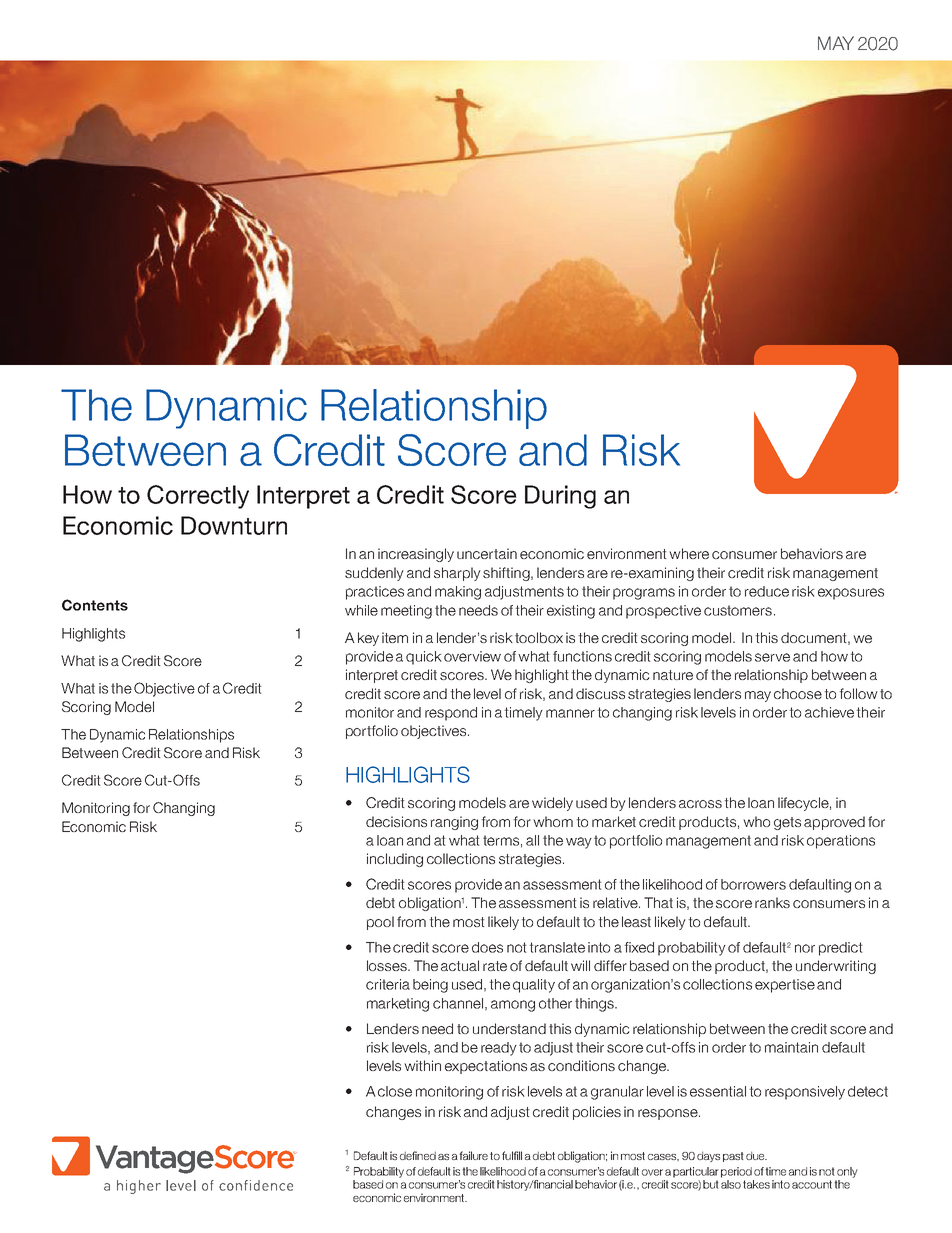 The height and width of the image is (1233, 952). I want to click on manner, so click(570, 713).
